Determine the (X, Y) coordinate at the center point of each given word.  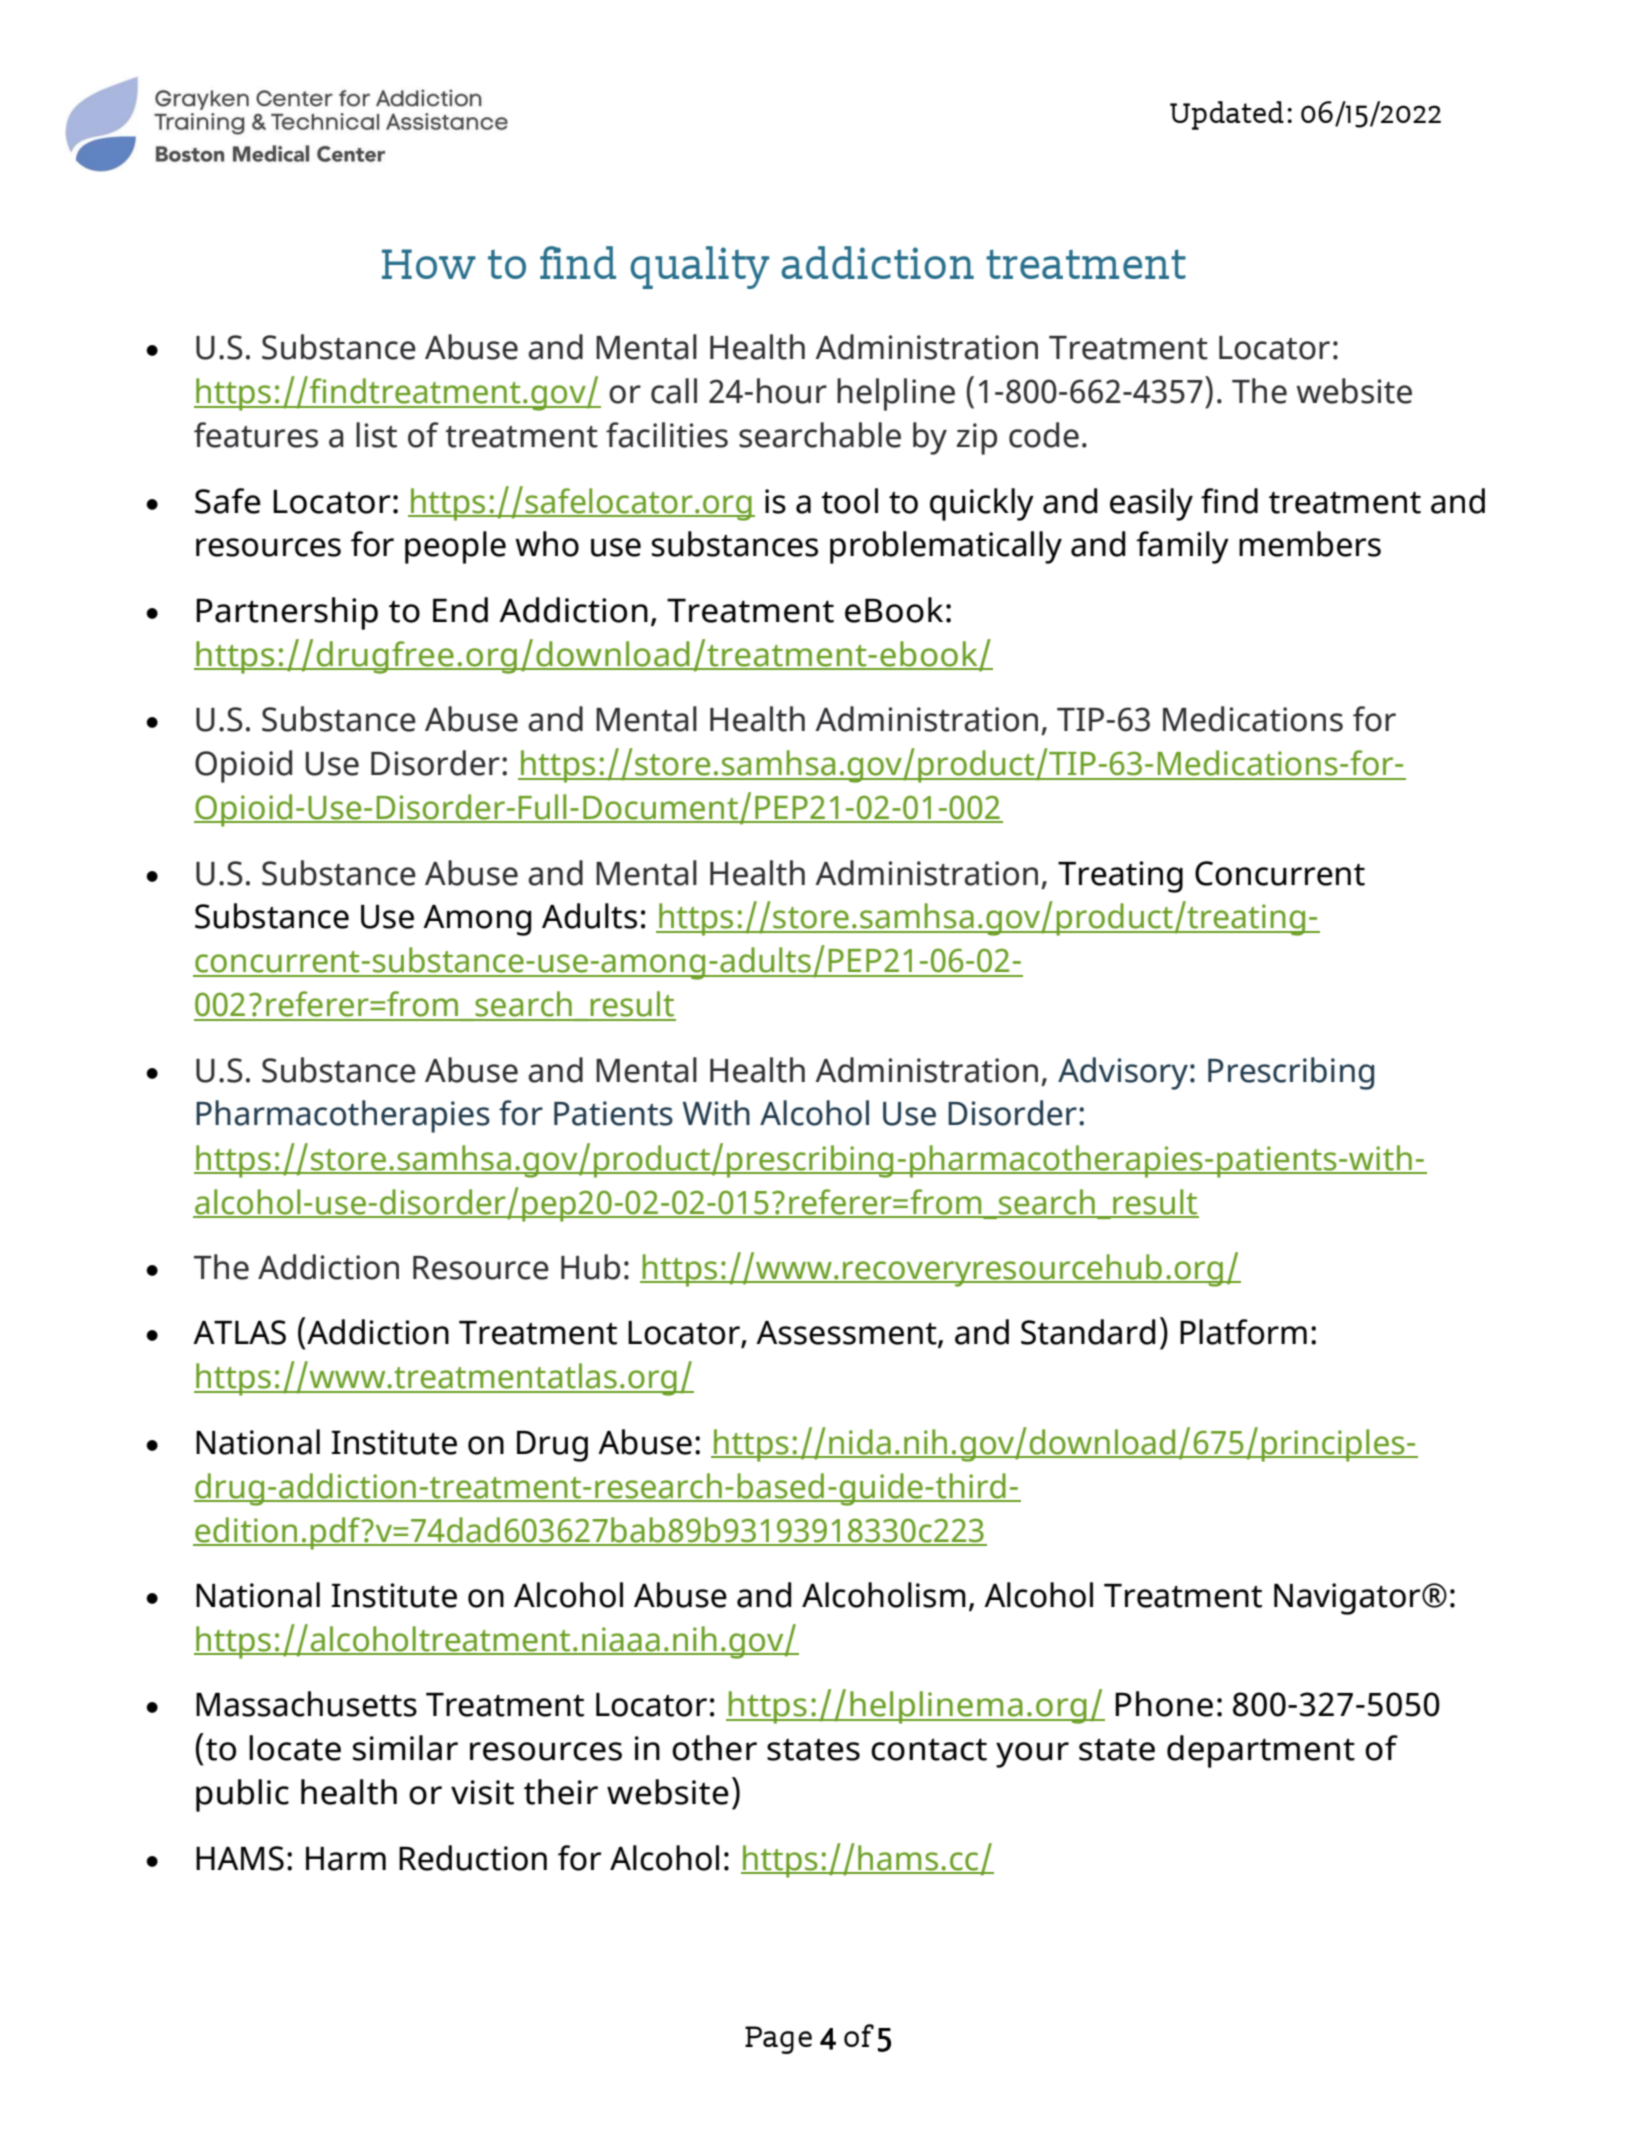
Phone (1164, 1704)
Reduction (473, 1858)
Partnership (287, 613)
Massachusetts (306, 1704)
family (1182, 547)
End (460, 610)
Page (778, 2040)
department (1261, 1751)
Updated (1227, 115)
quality (699, 267)
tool (849, 501)
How (429, 264)
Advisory (1123, 1073)
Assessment (847, 1334)
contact (929, 1749)
